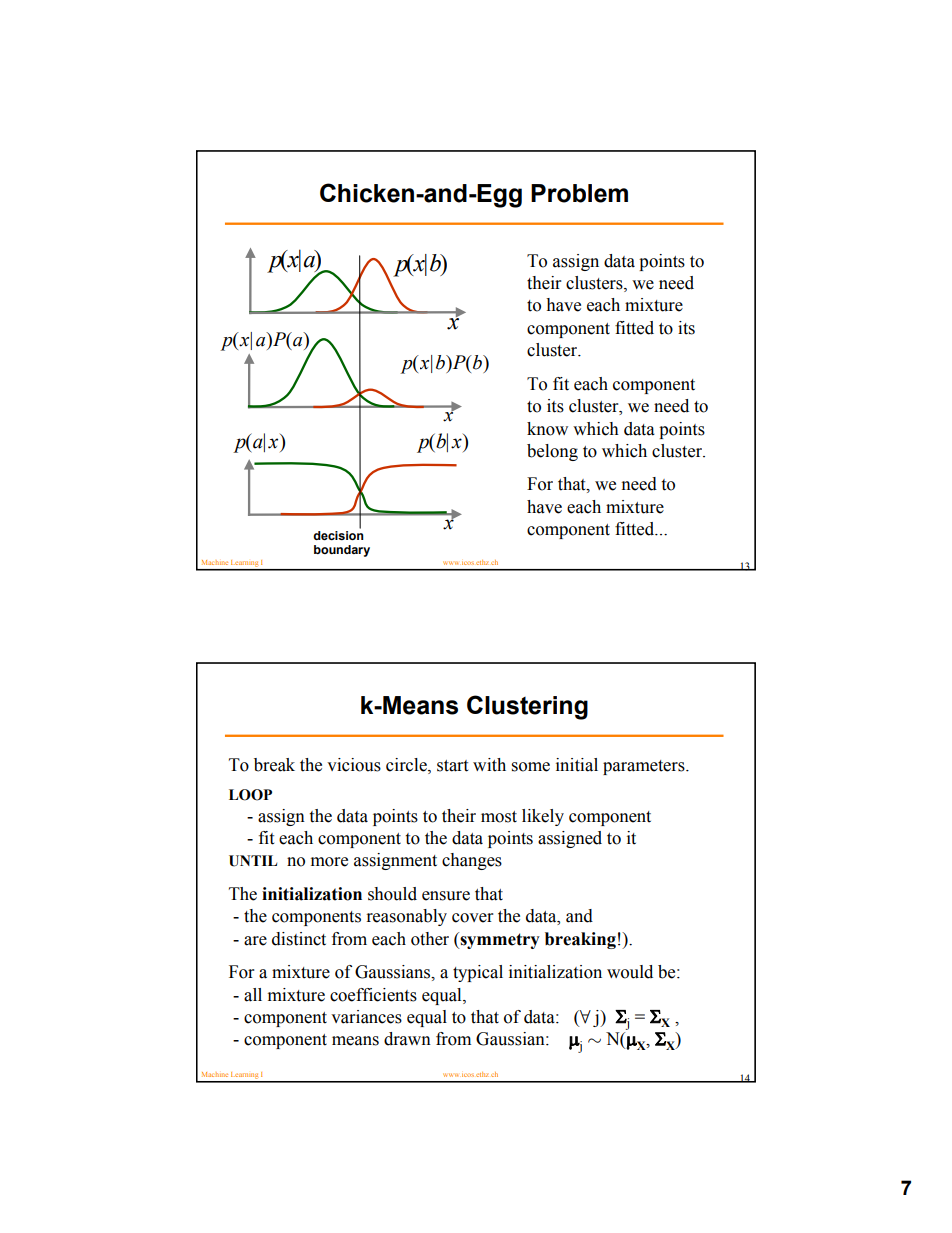  Describe the element at coordinates (547, 429) in the screenshot. I see `know` at that location.
